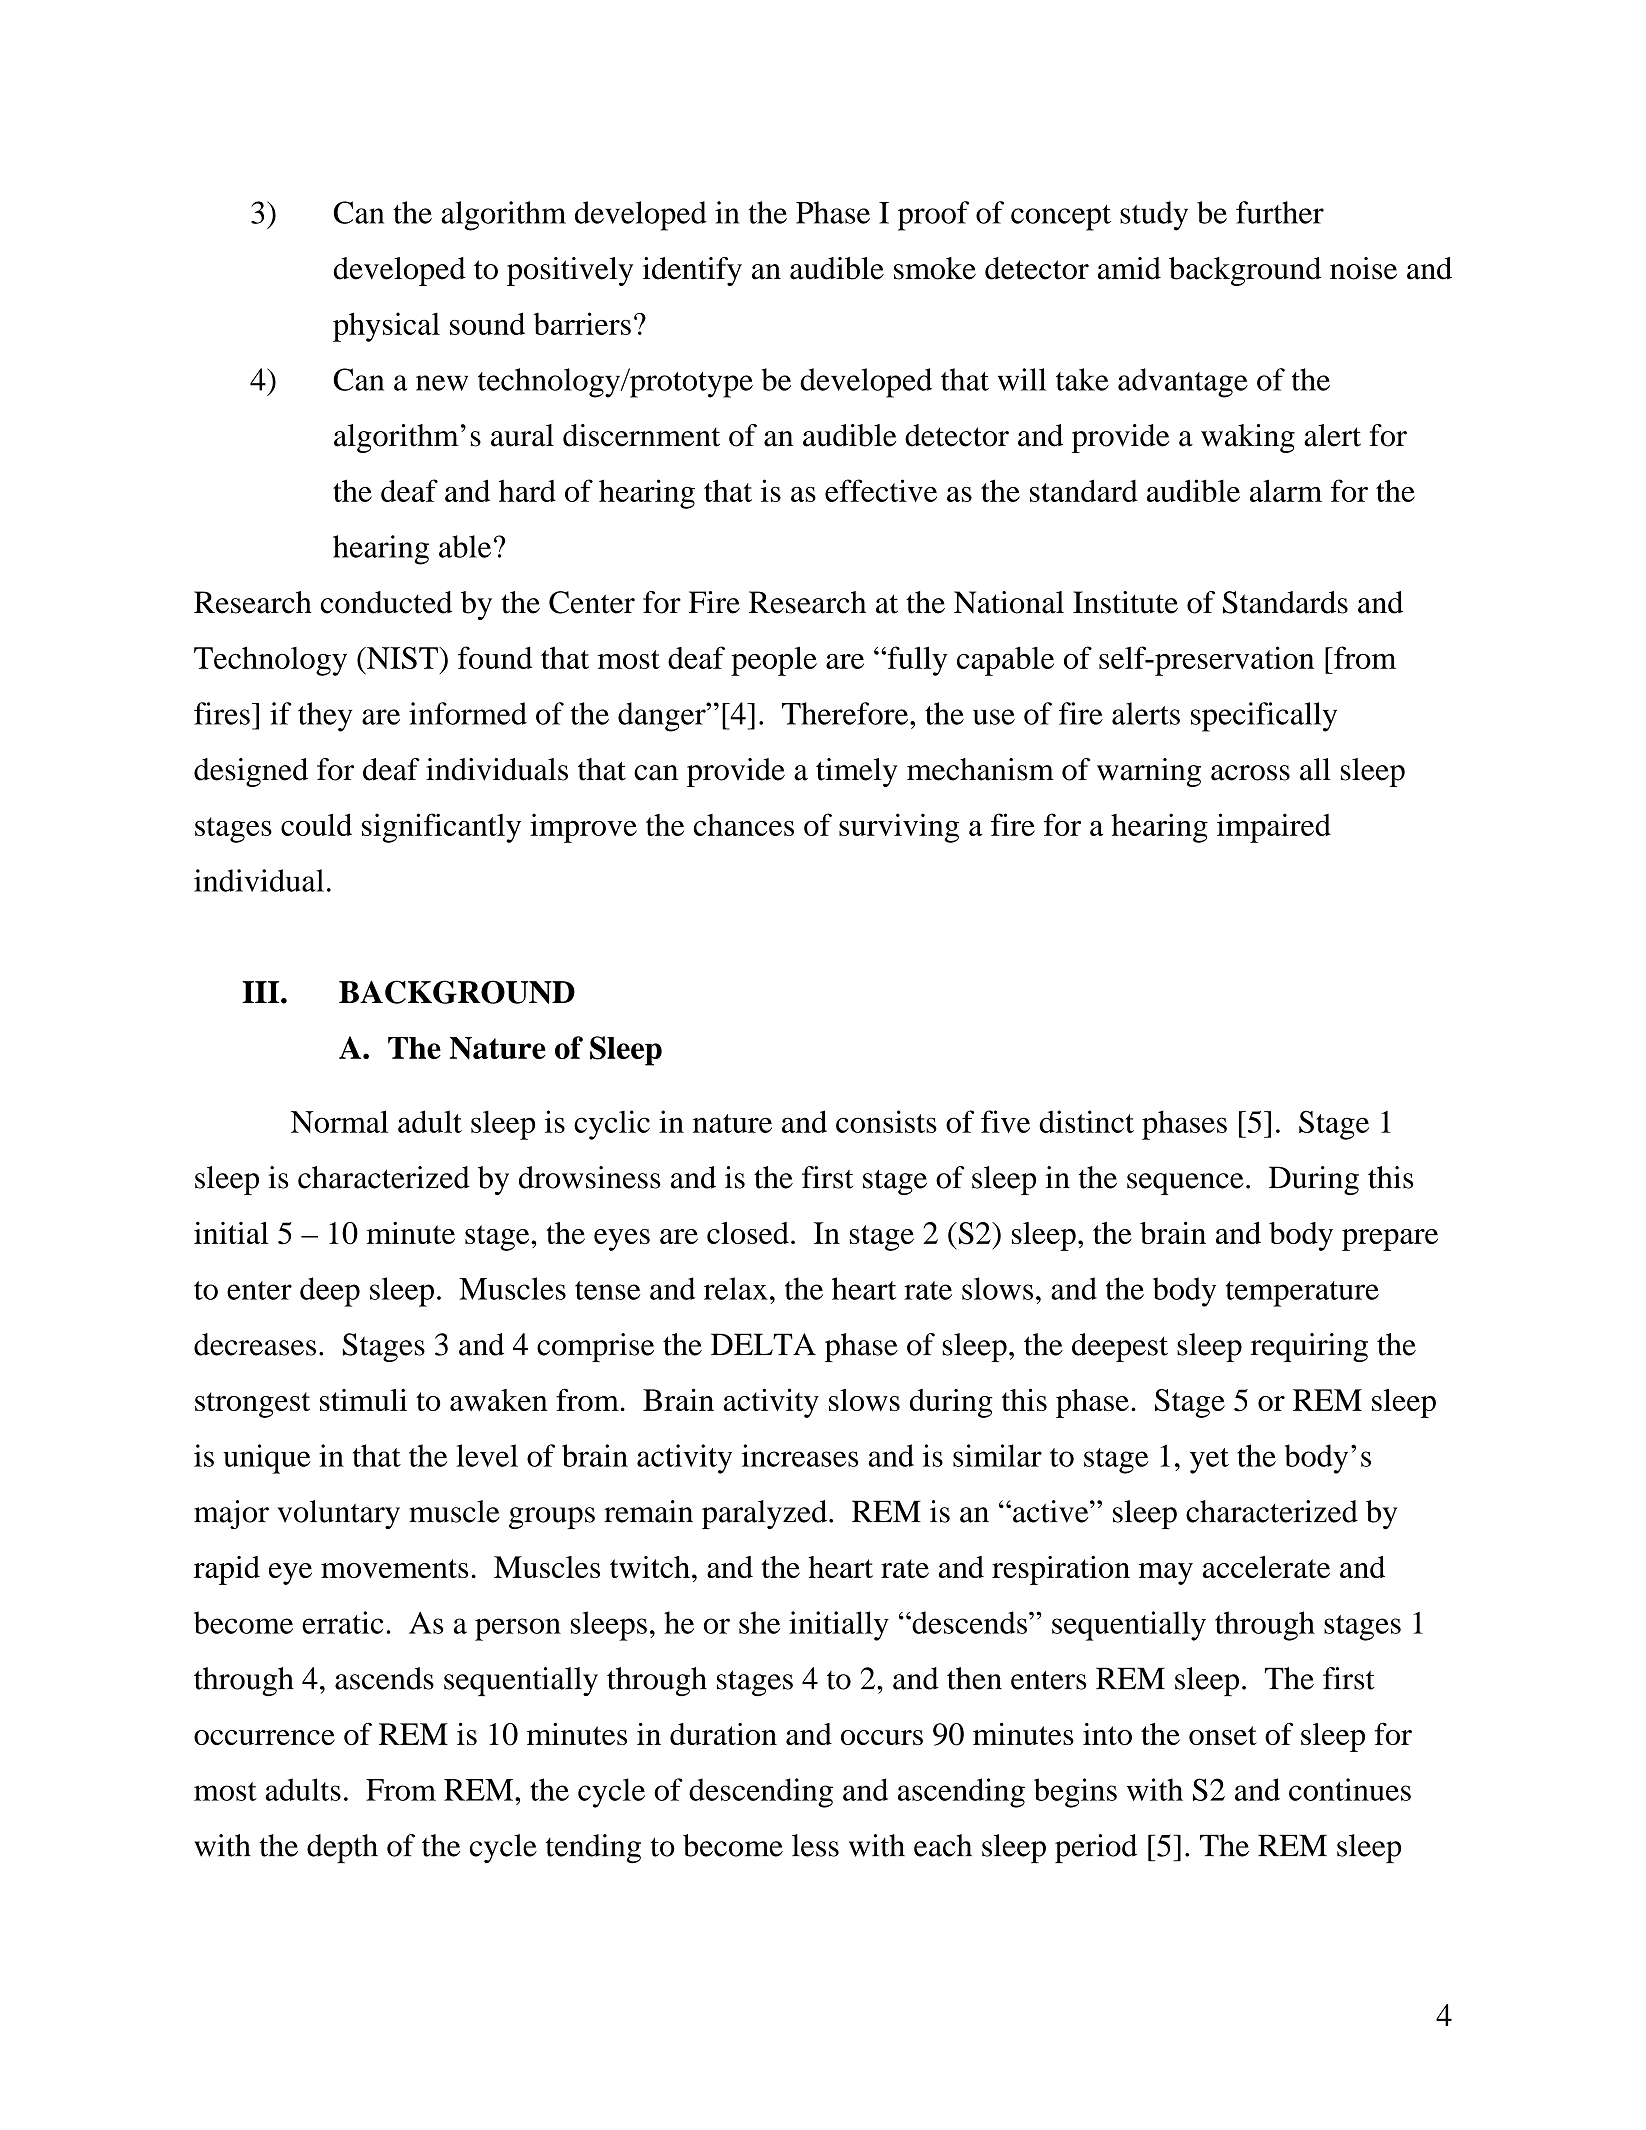 This screenshot has height=2130, width=1646. I want to click on physical, so click(386, 327).
